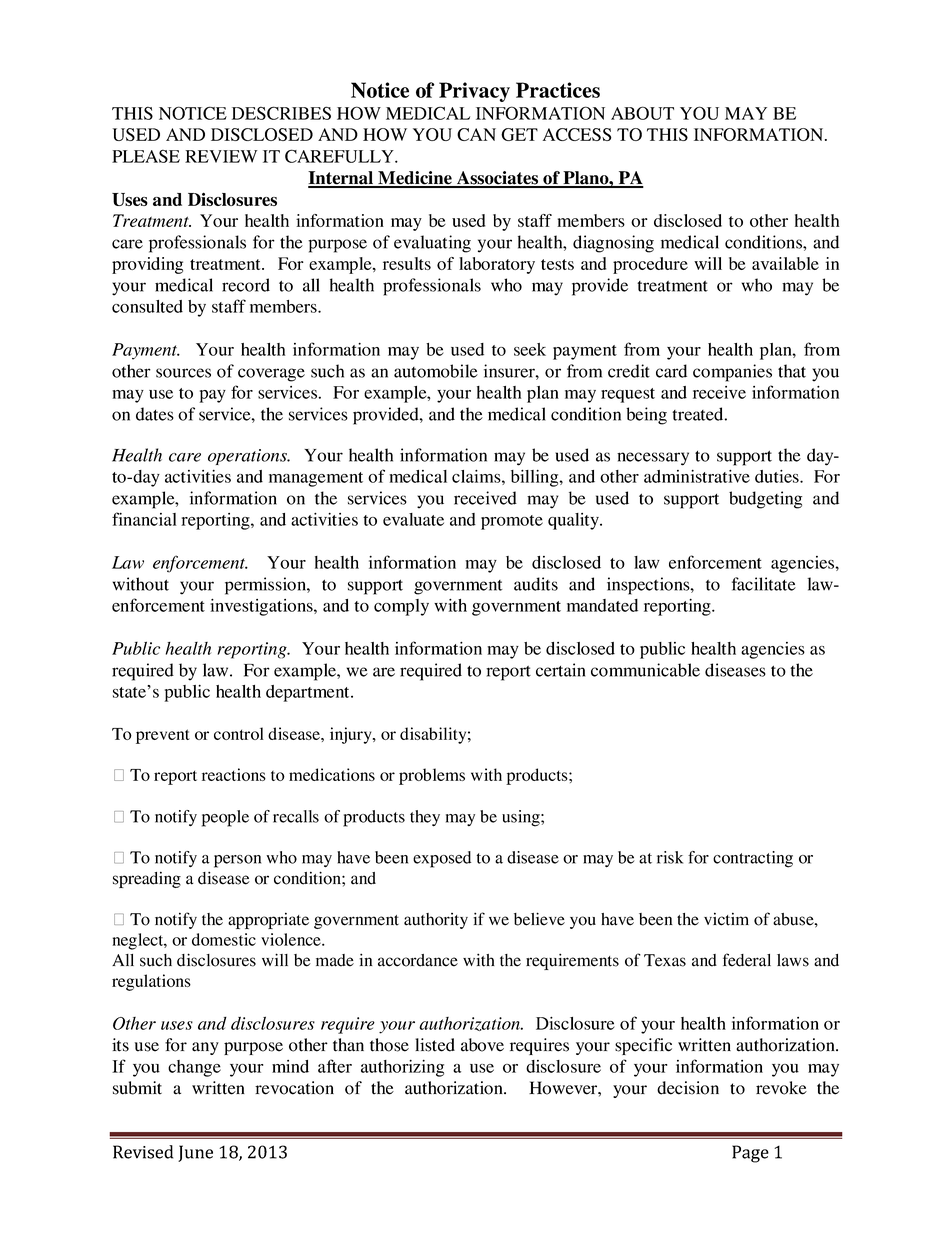 The height and width of the image is (1233, 952). What do you see at coordinates (234, 774) in the image?
I see `reactions` at bounding box center [234, 774].
